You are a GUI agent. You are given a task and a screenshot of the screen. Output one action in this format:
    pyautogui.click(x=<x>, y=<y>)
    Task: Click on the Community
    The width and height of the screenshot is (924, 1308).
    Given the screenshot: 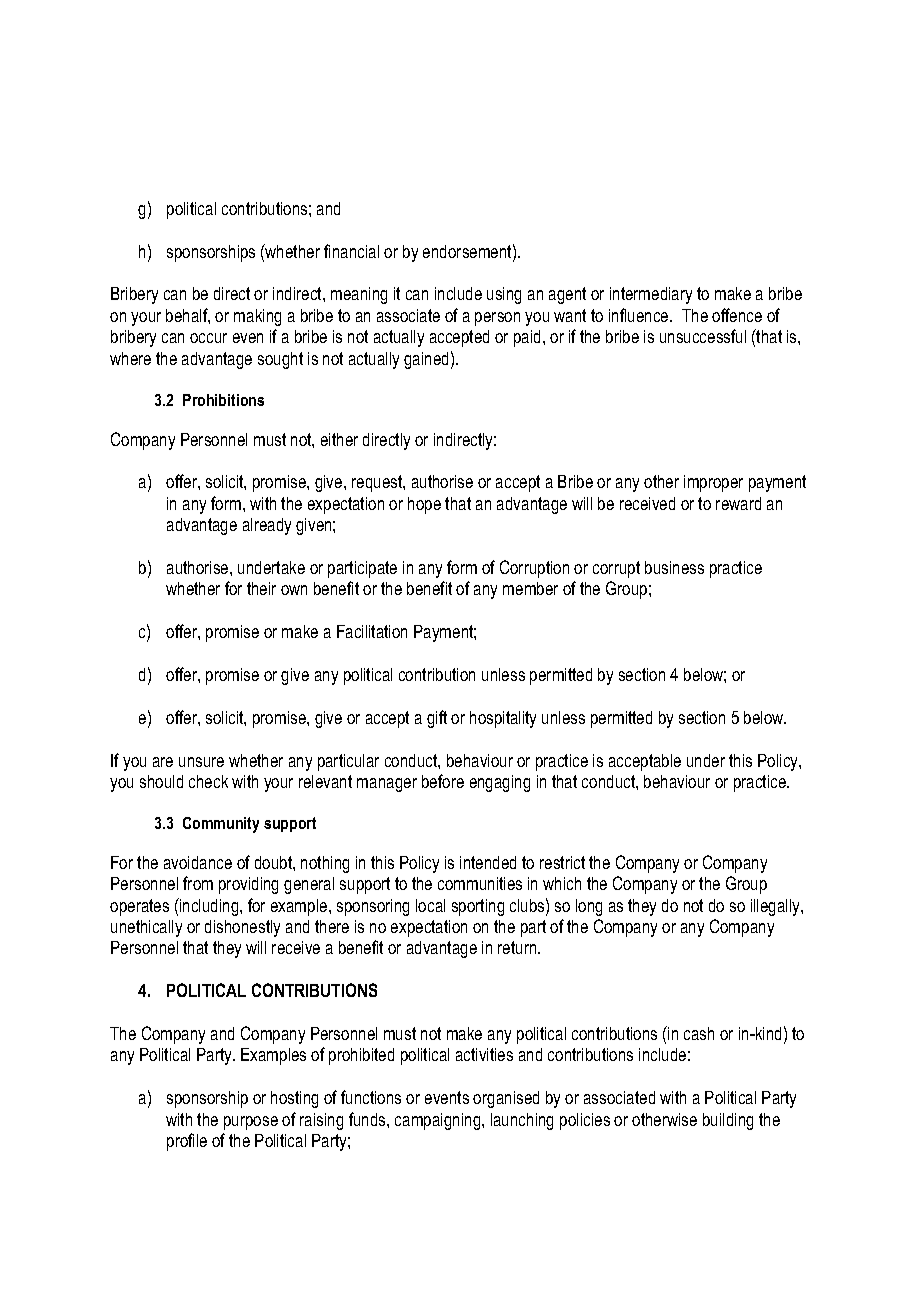 What is the action you would take?
    pyautogui.click(x=221, y=825)
